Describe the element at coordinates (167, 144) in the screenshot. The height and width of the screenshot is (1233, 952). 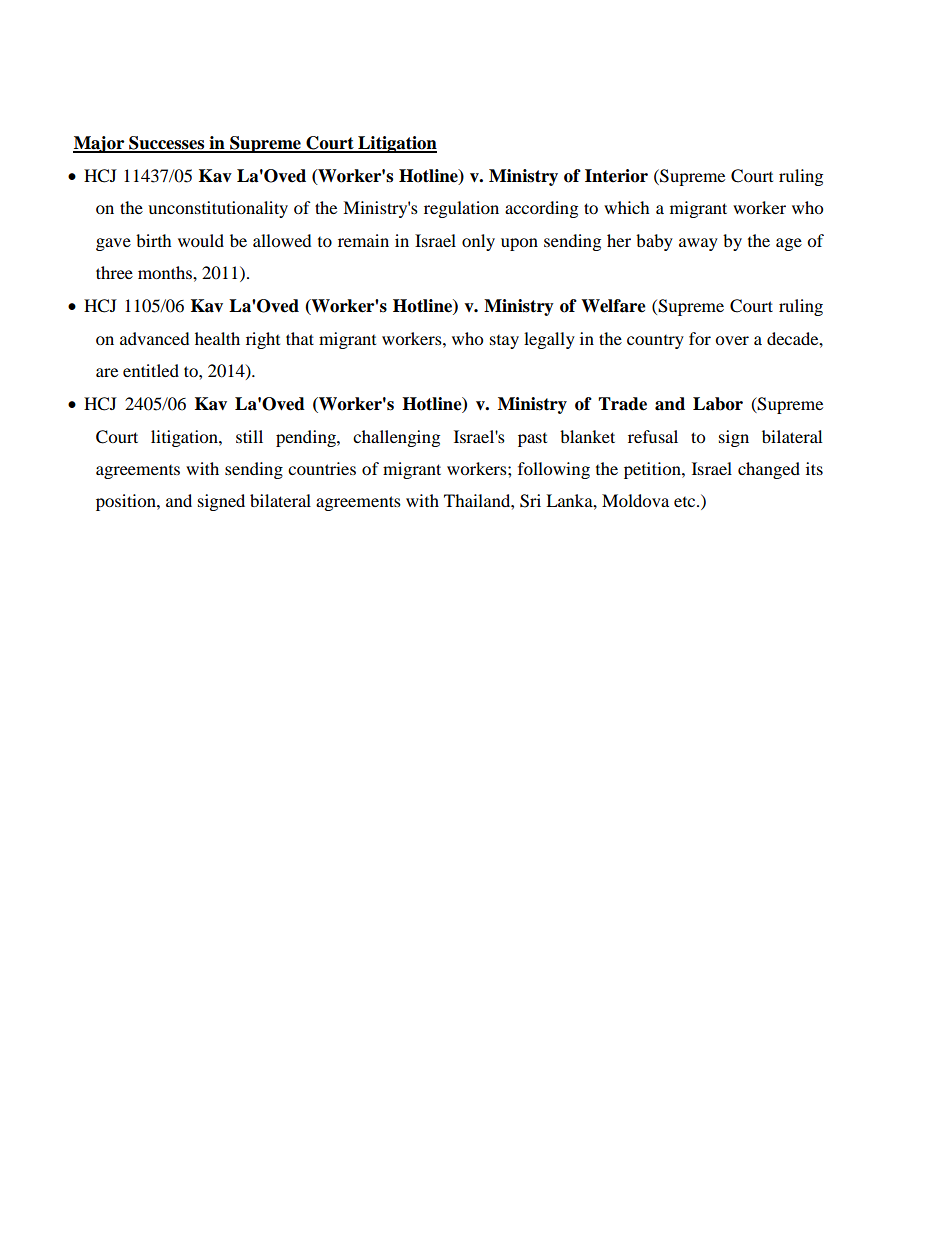
I see `Successes` at that location.
